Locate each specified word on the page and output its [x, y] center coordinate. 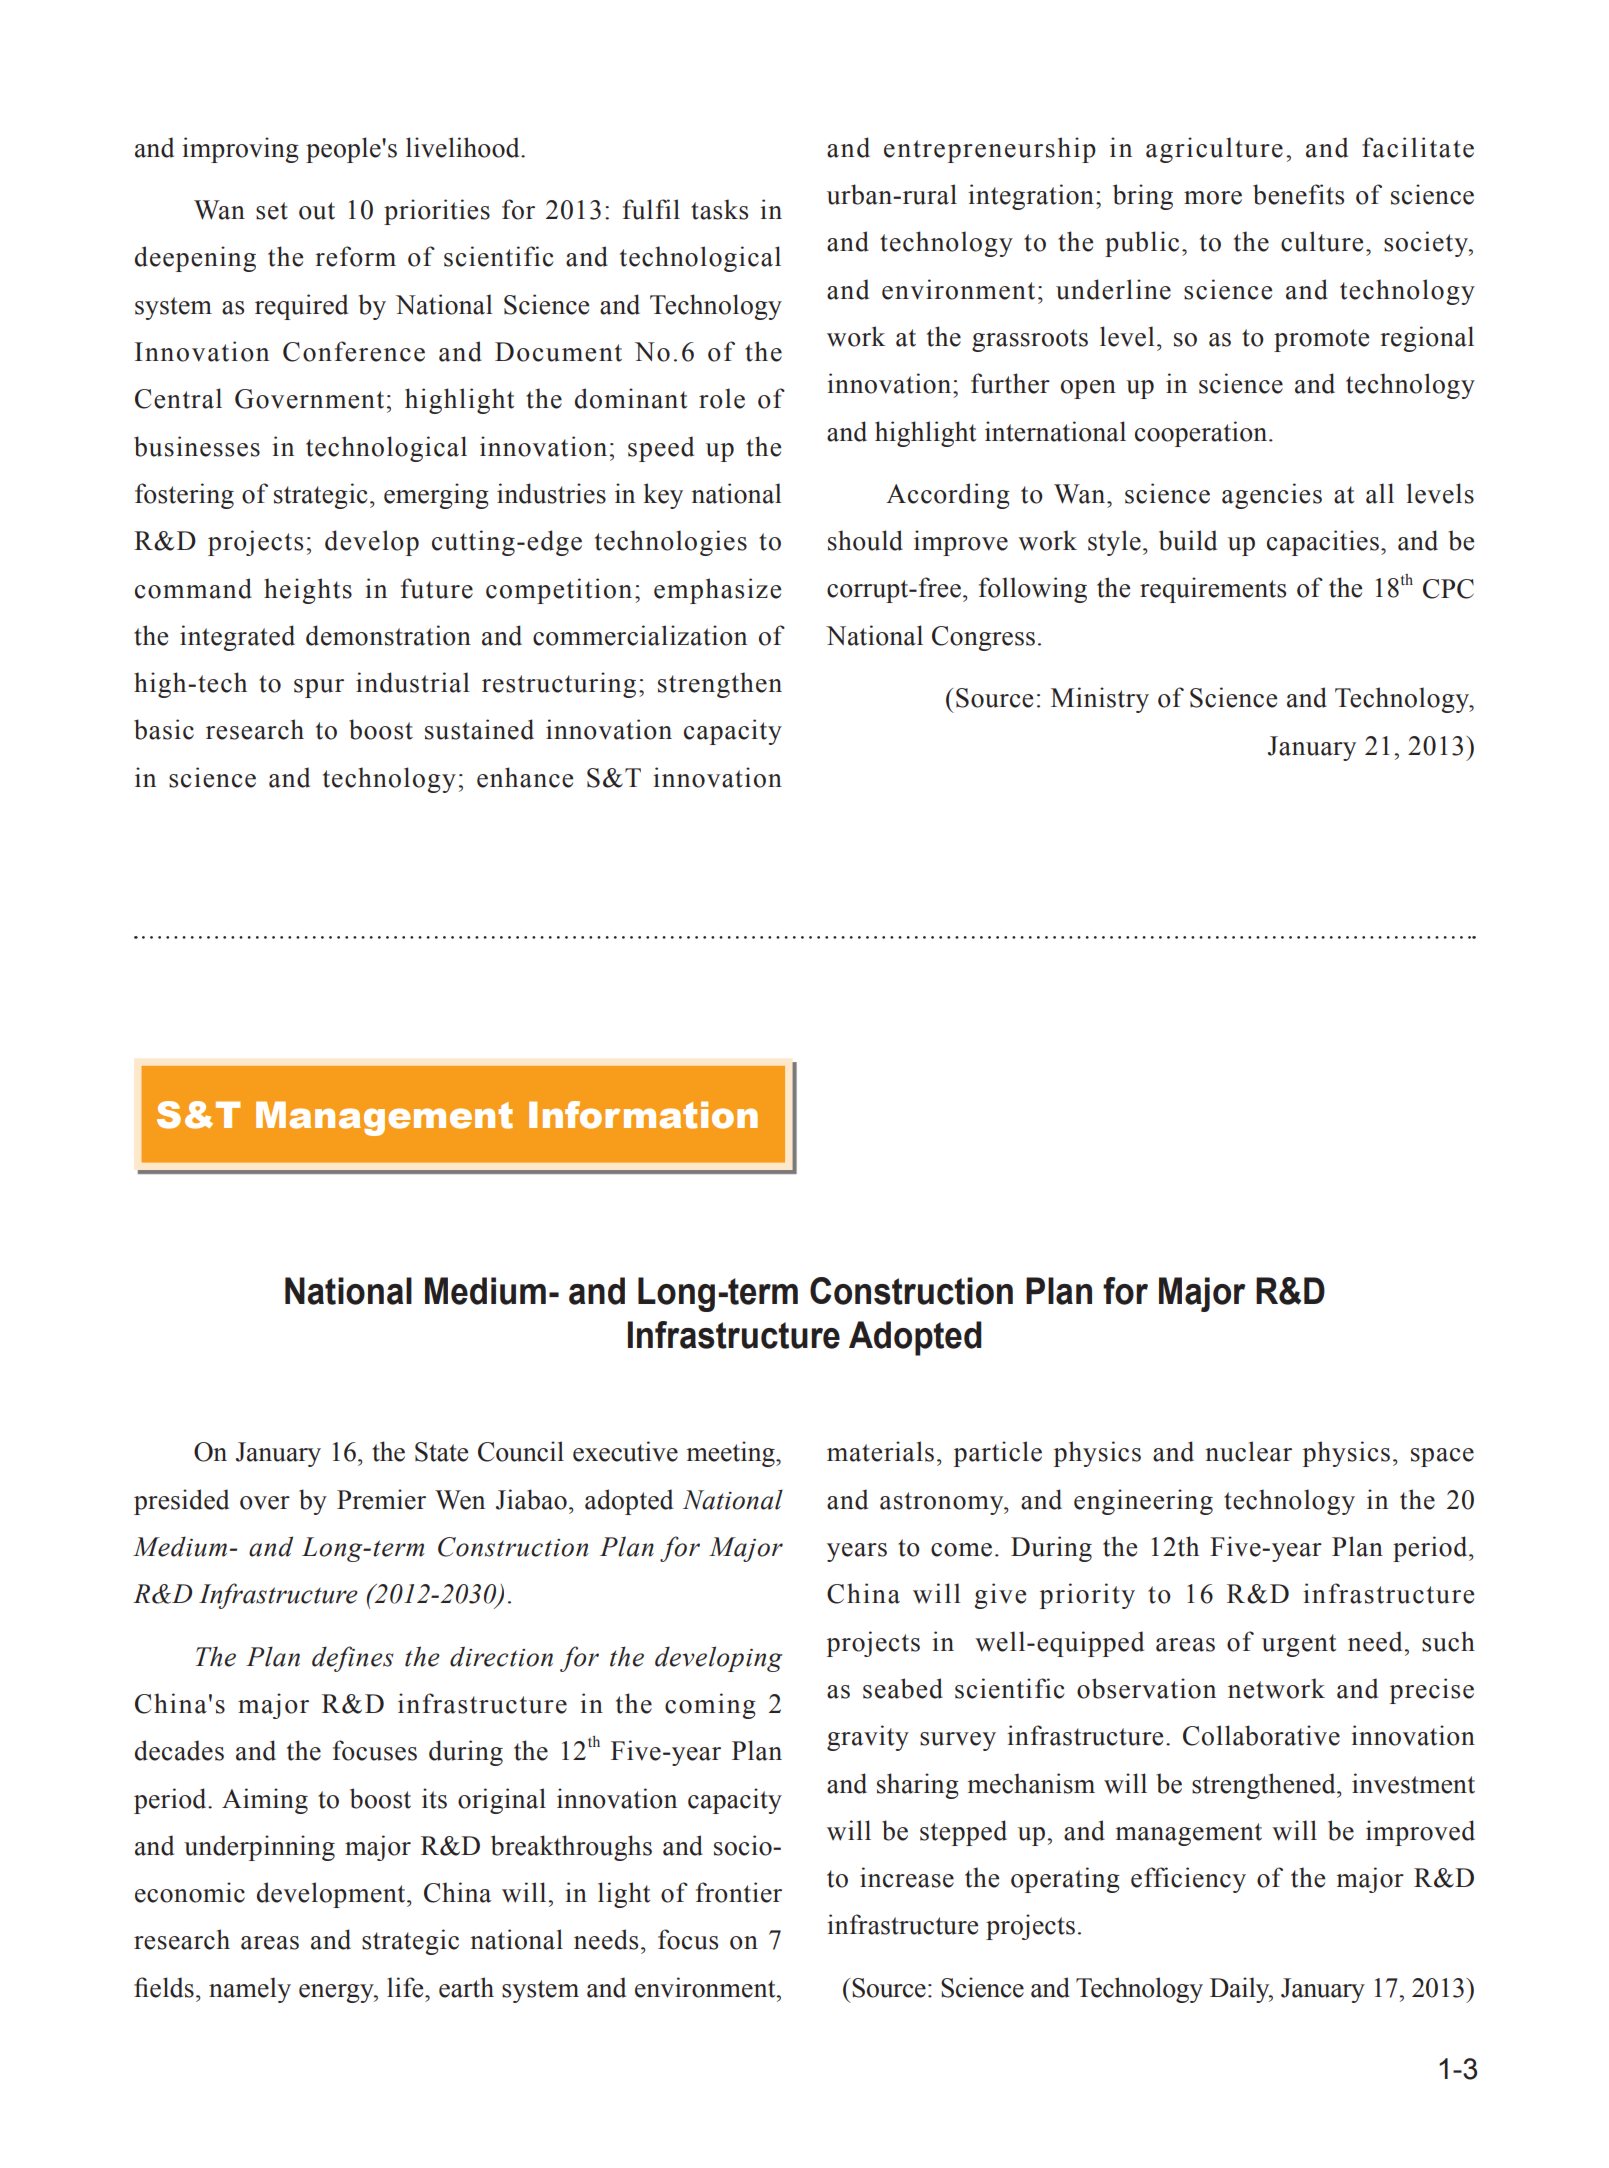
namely [250, 1990]
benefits [1298, 194]
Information [643, 1115]
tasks [719, 209]
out [317, 211]
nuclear [1248, 1451]
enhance [525, 777]
